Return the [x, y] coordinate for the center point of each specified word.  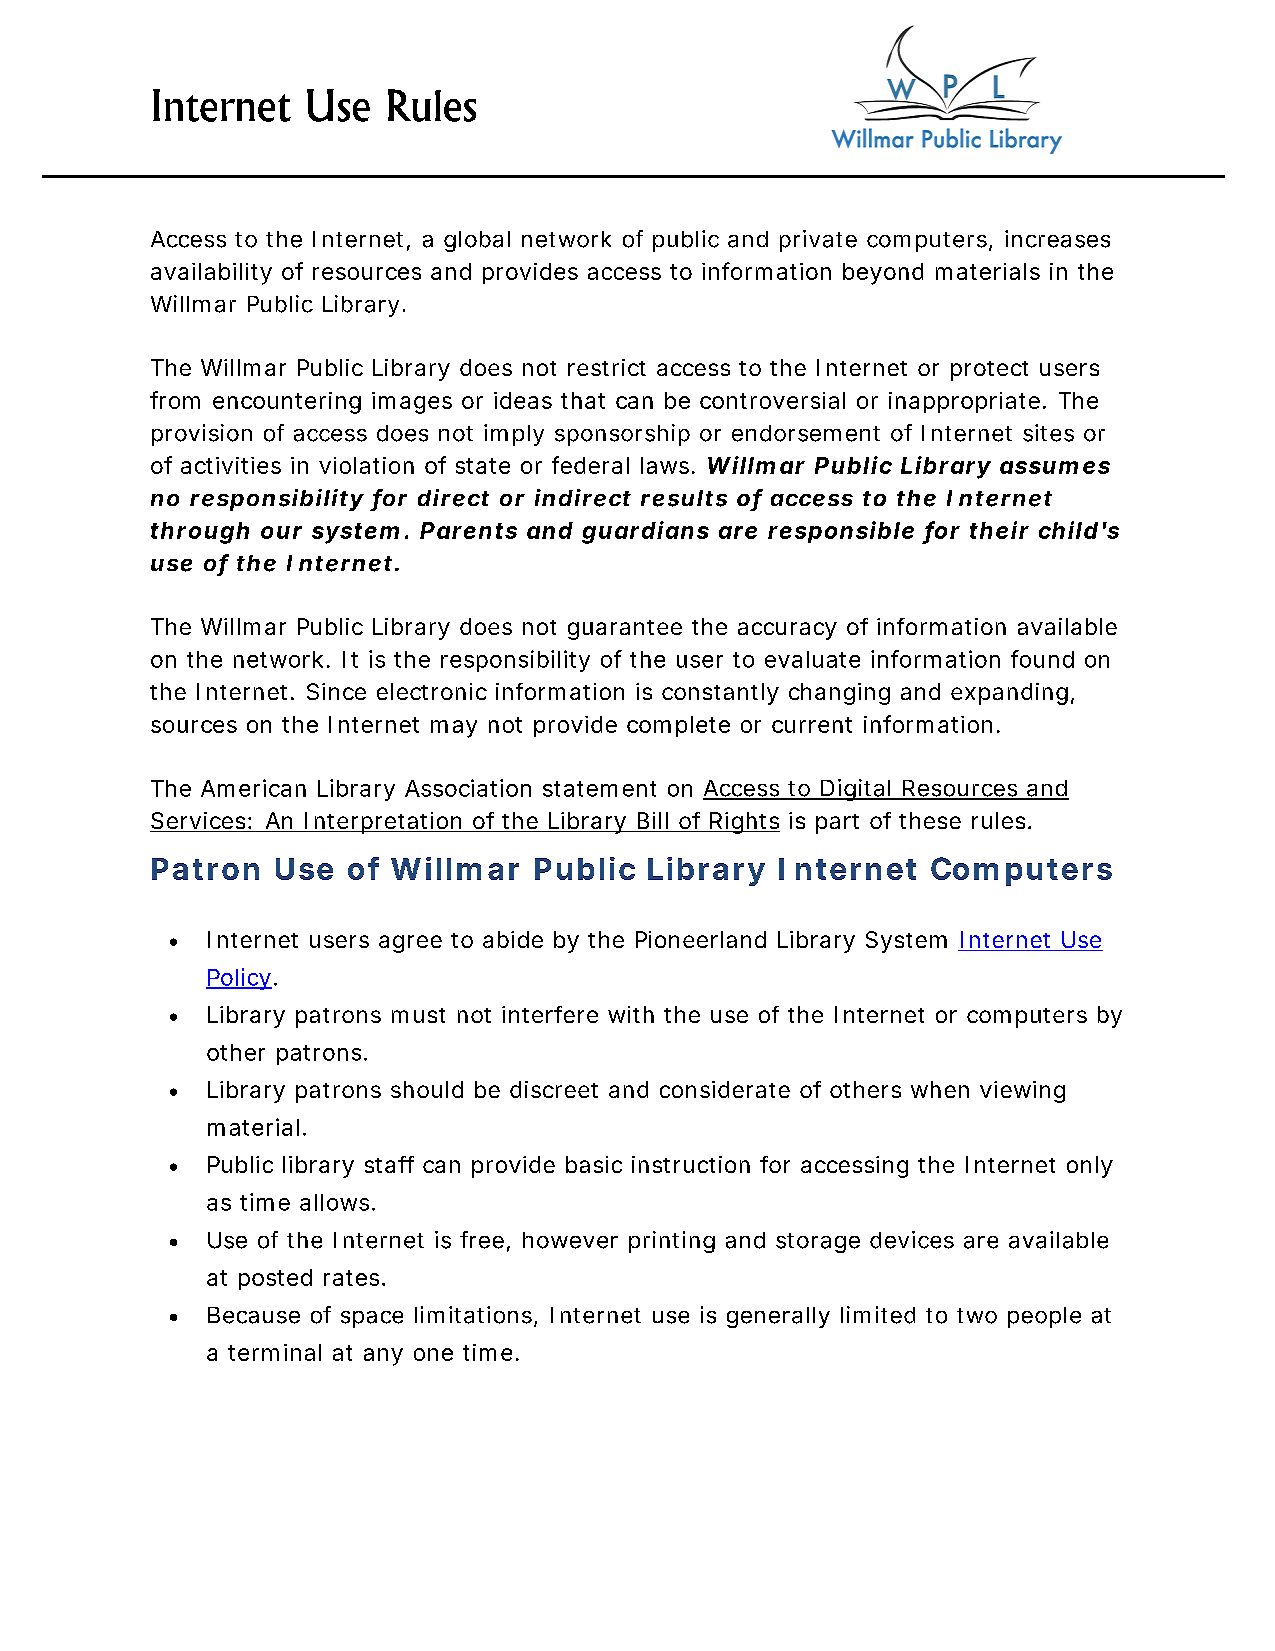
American [253, 788]
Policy [239, 979]
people [1044, 1317]
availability [211, 274]
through [200, 533]
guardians [645, 532]
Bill [653, 820]
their [999, 530]
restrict [607, 367]
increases [1057, 239]
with [631, 1014]
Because [254, 1315]
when [940, 1089]
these [930, 820]
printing [672, 1242]
